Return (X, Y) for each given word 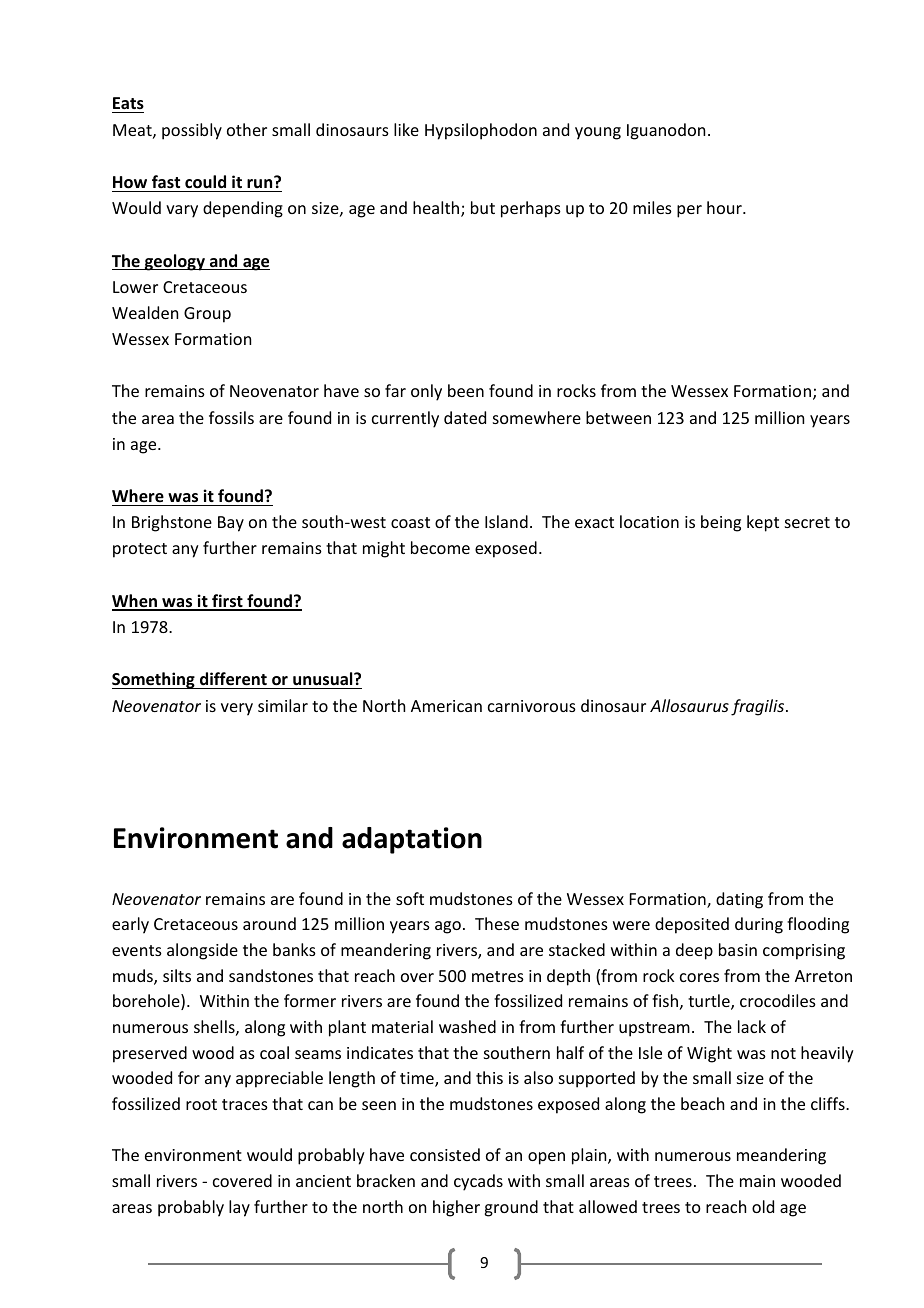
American (446, 706)
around (269, 923)
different (233, 679)
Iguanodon (666, 131)
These (497, 923)
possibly (192, 131)
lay (239, 1208)
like (406, 129)
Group (207, 315)
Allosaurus (689, 705)
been (466, 390)
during (759, 925)
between (618, 417)
